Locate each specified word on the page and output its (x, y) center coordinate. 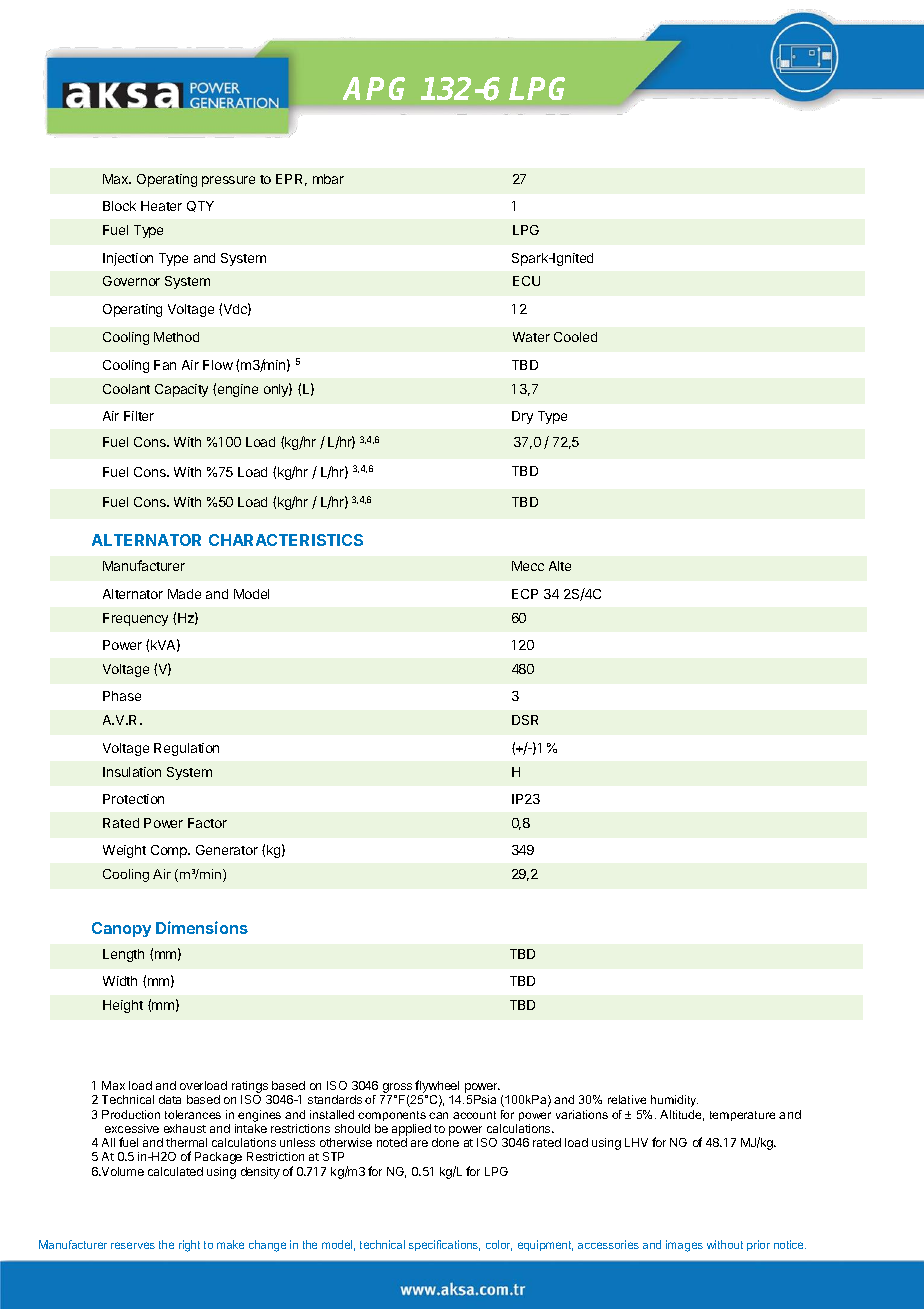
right (189, 1246)
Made (184, 594)
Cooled (575, 337)
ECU (526, 281)
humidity (674, 1101)
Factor (207, 823)
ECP (525, 594)
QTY (200, 206)
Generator (227, 850)
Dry (522, 417)
